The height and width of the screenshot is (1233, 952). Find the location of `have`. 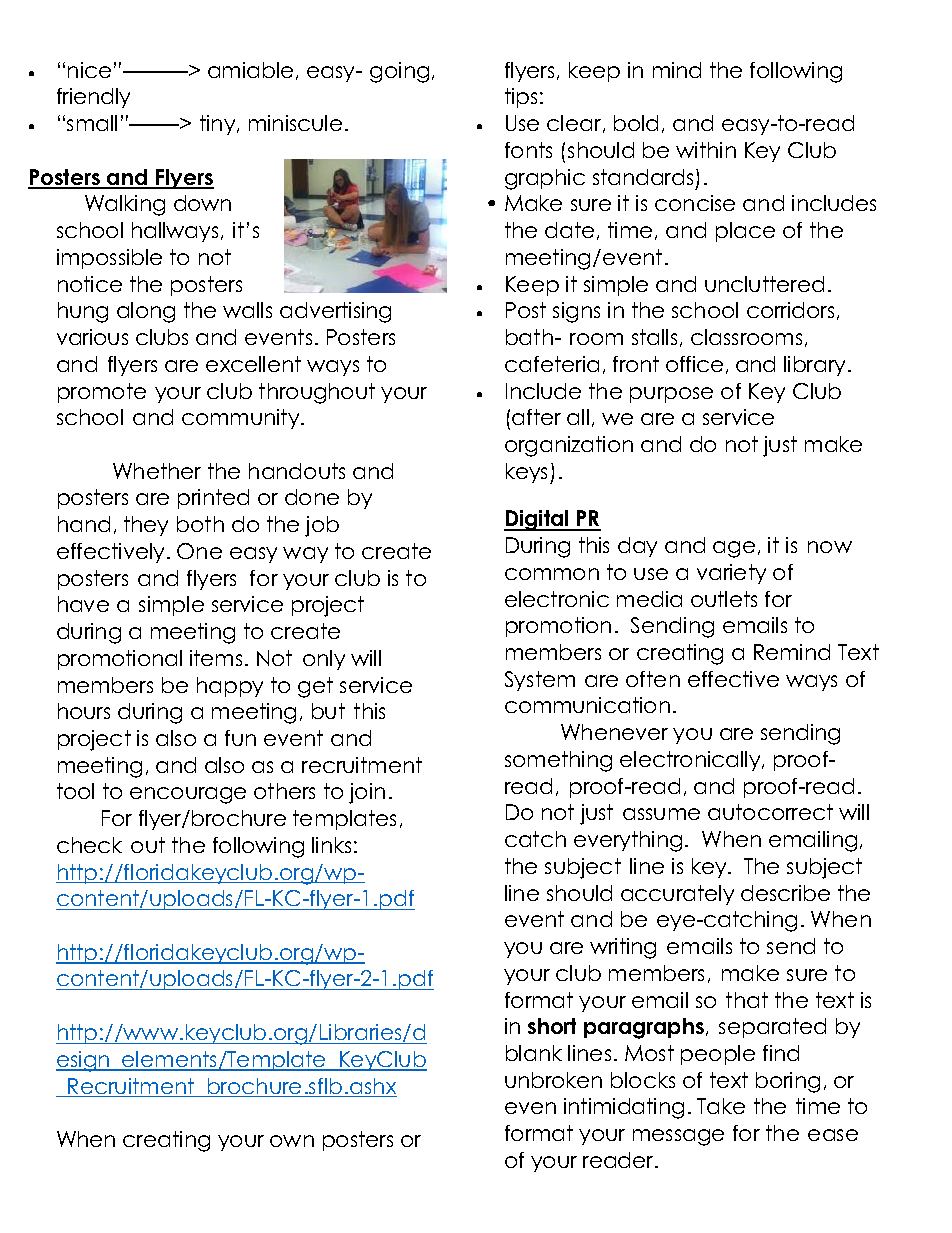

have is located at coordinates (83, 604).
